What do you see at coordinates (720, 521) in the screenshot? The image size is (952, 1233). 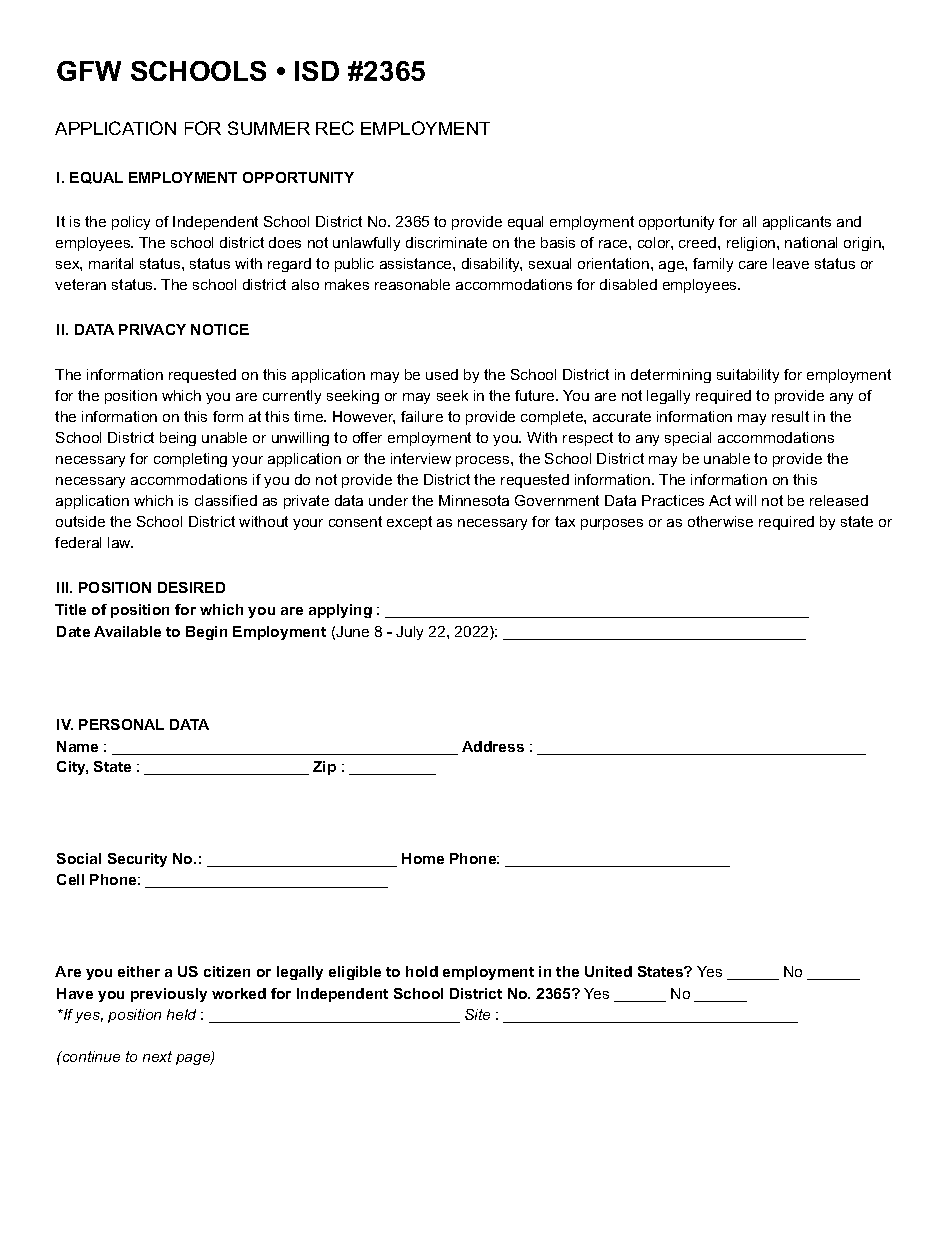 I see `otherwise` at bounding box center [720, 521].
